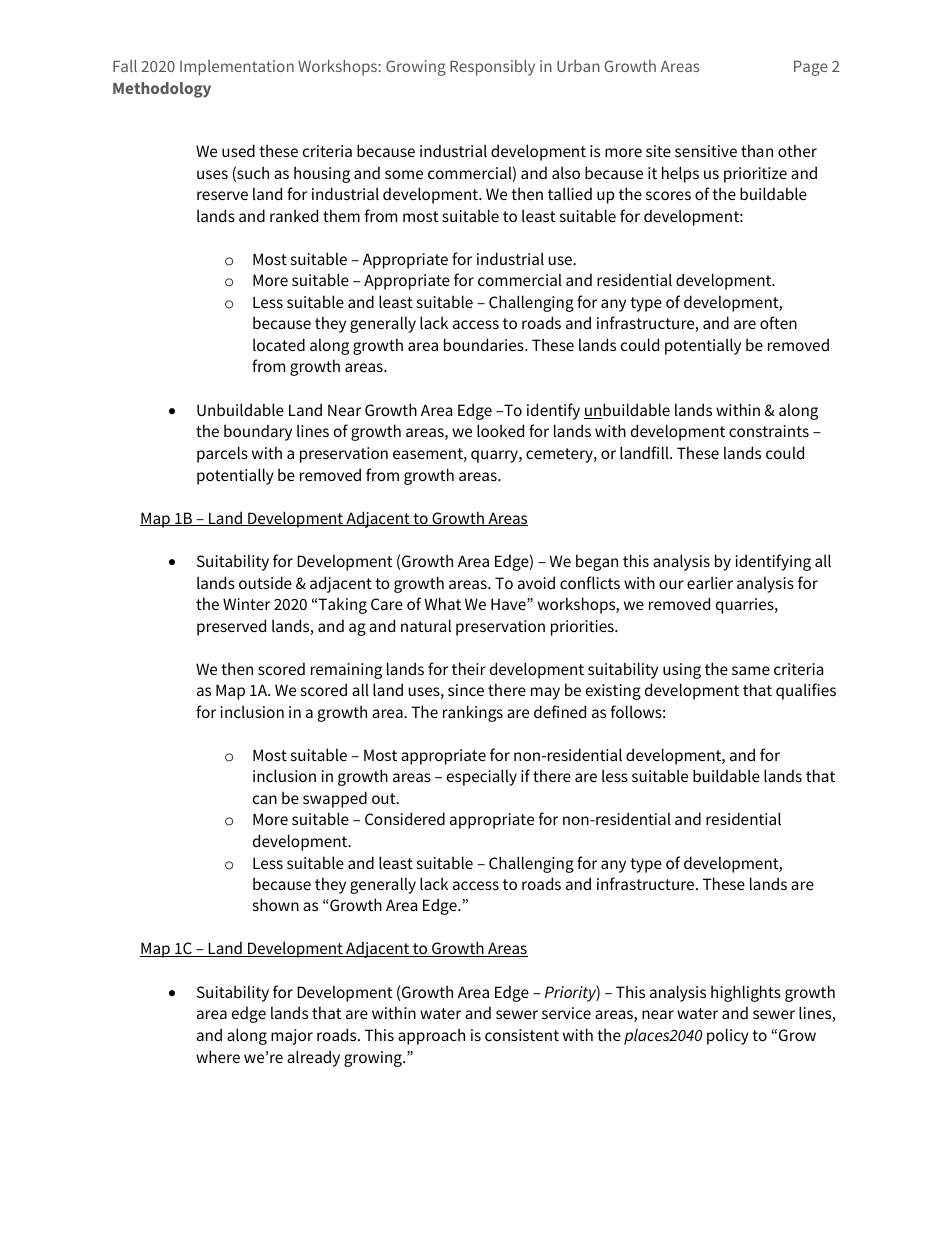 This image has height=1233, width=952. What do you see at coordinates (218, 1056) in the image?
I see `where` at bounding box center [218, 1056].
